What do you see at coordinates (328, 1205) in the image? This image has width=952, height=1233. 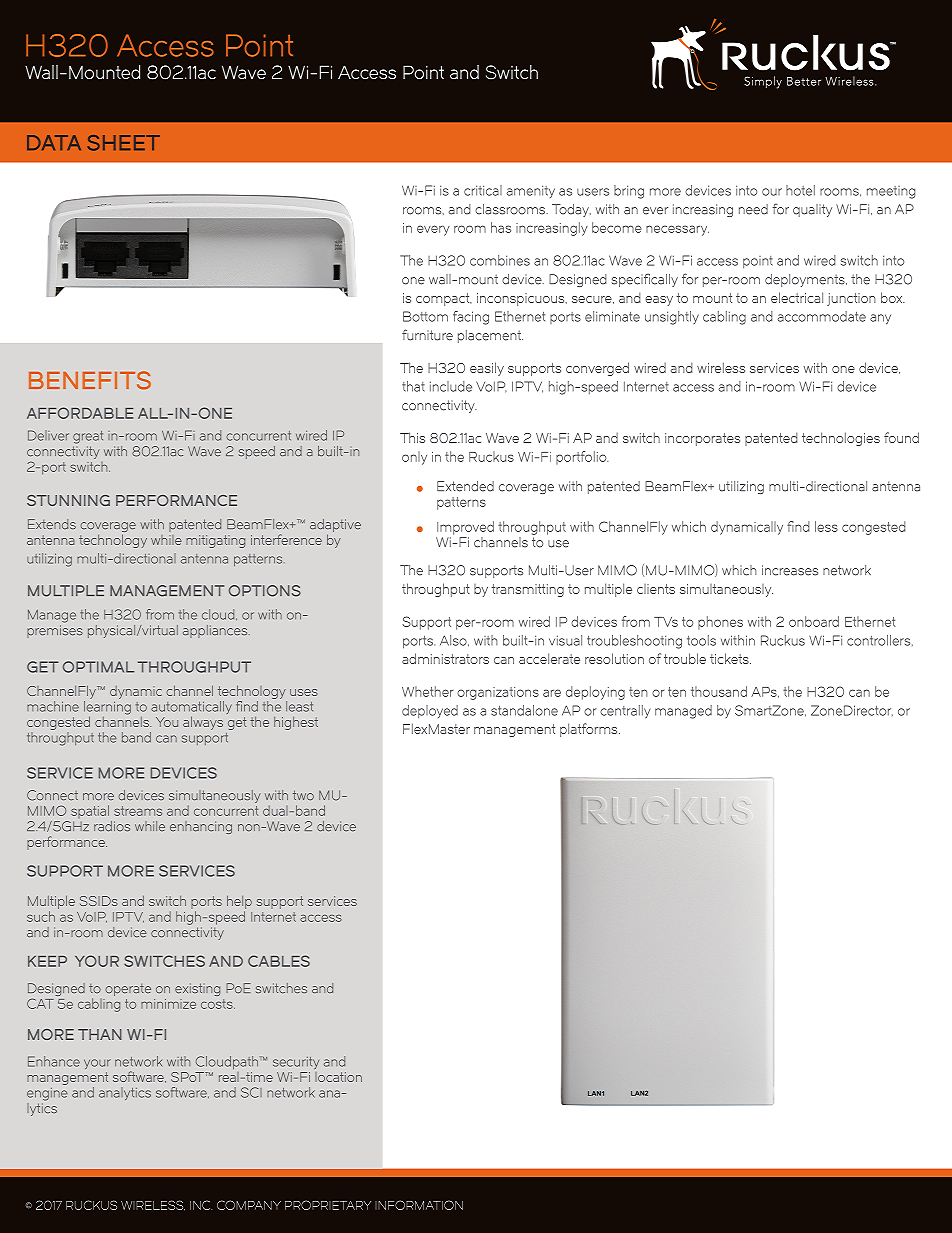 I see `PROPRIETARY` at bounding box center [328, 1205].
